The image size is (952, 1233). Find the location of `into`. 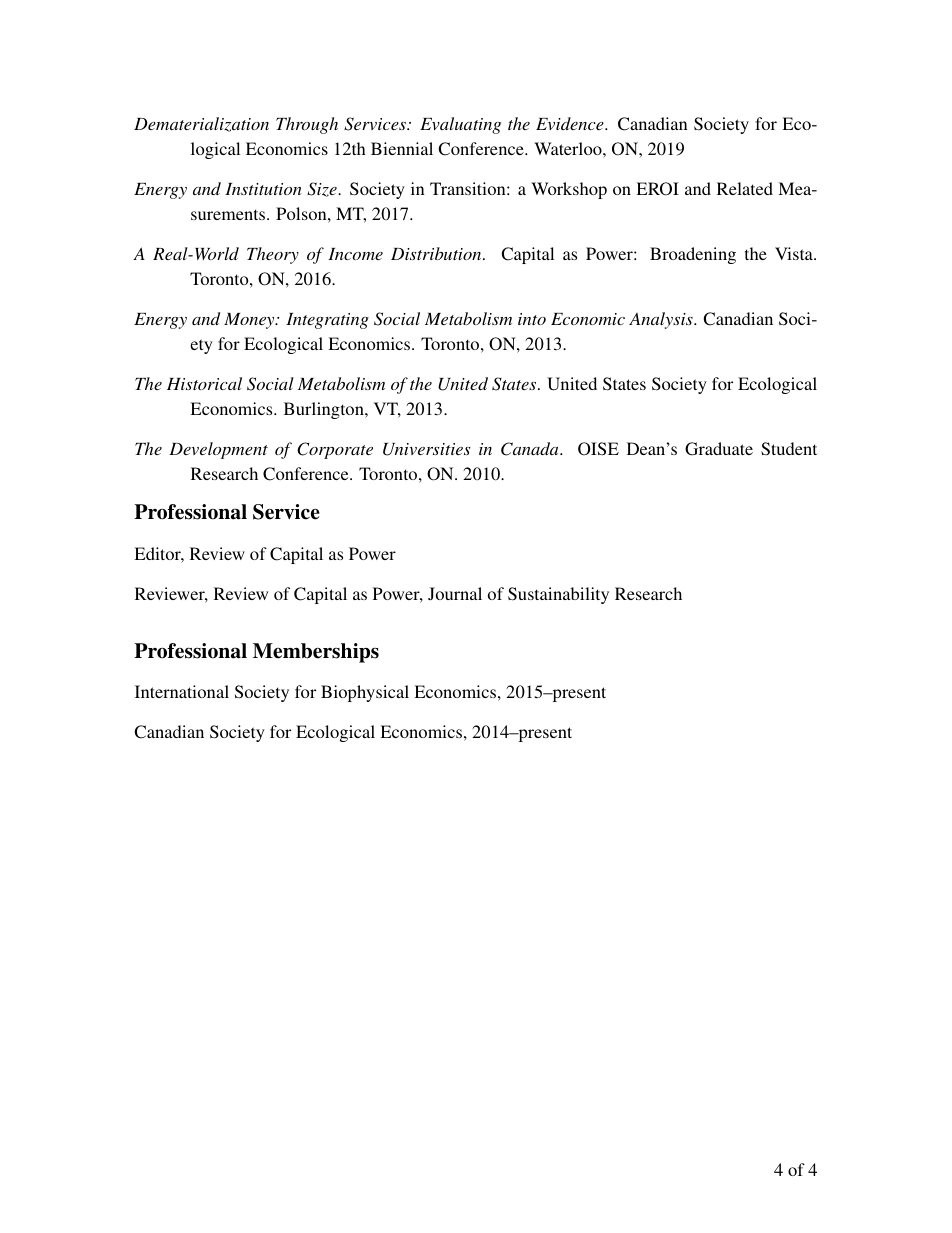

into is located at coordinates (532, 319).
